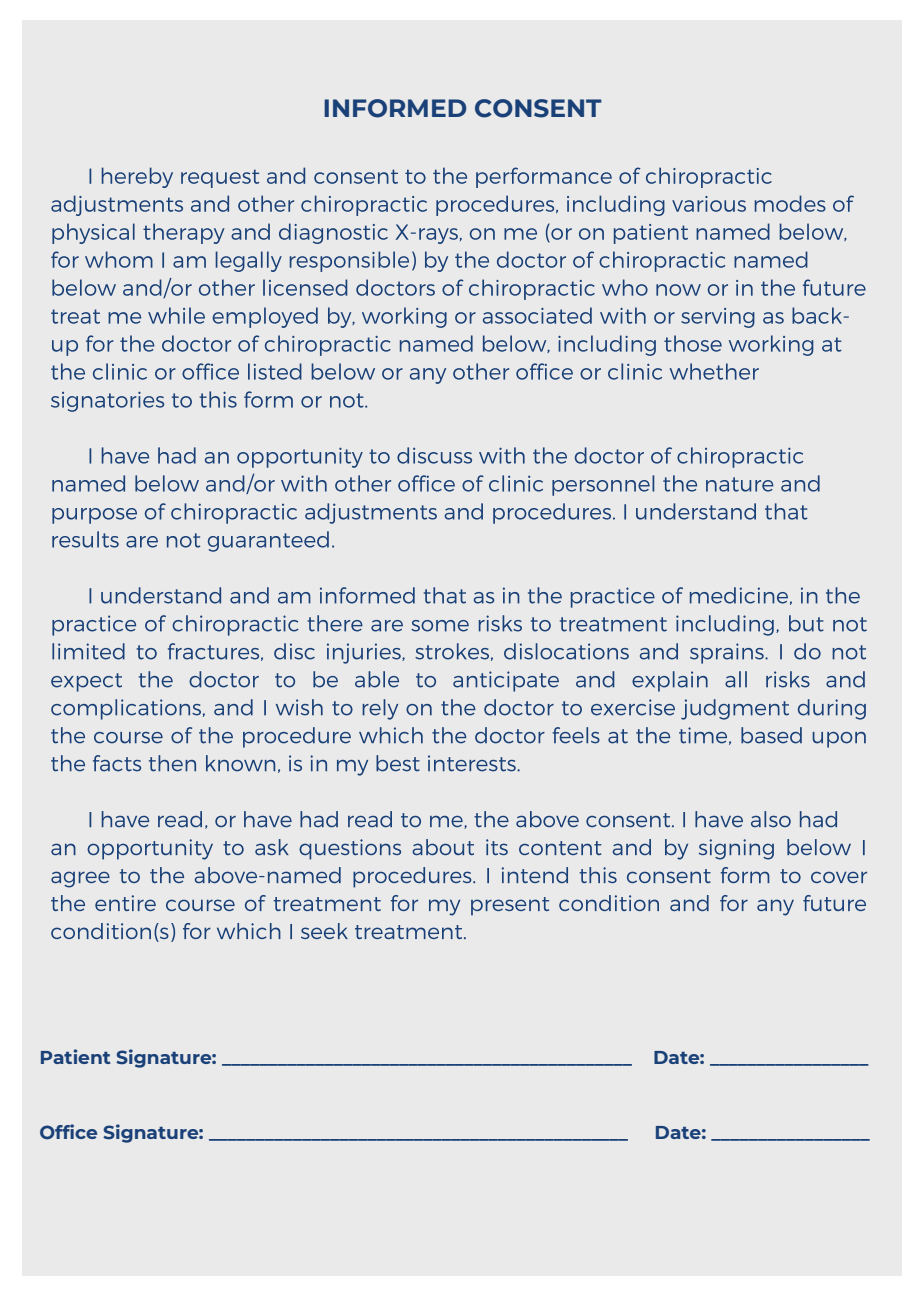 Image resolution: width=924 pixels, height=1308 pixels. What do you see at coordinates (86, 682) in the page?
I see `expect` at bounding box center [86, 682].
